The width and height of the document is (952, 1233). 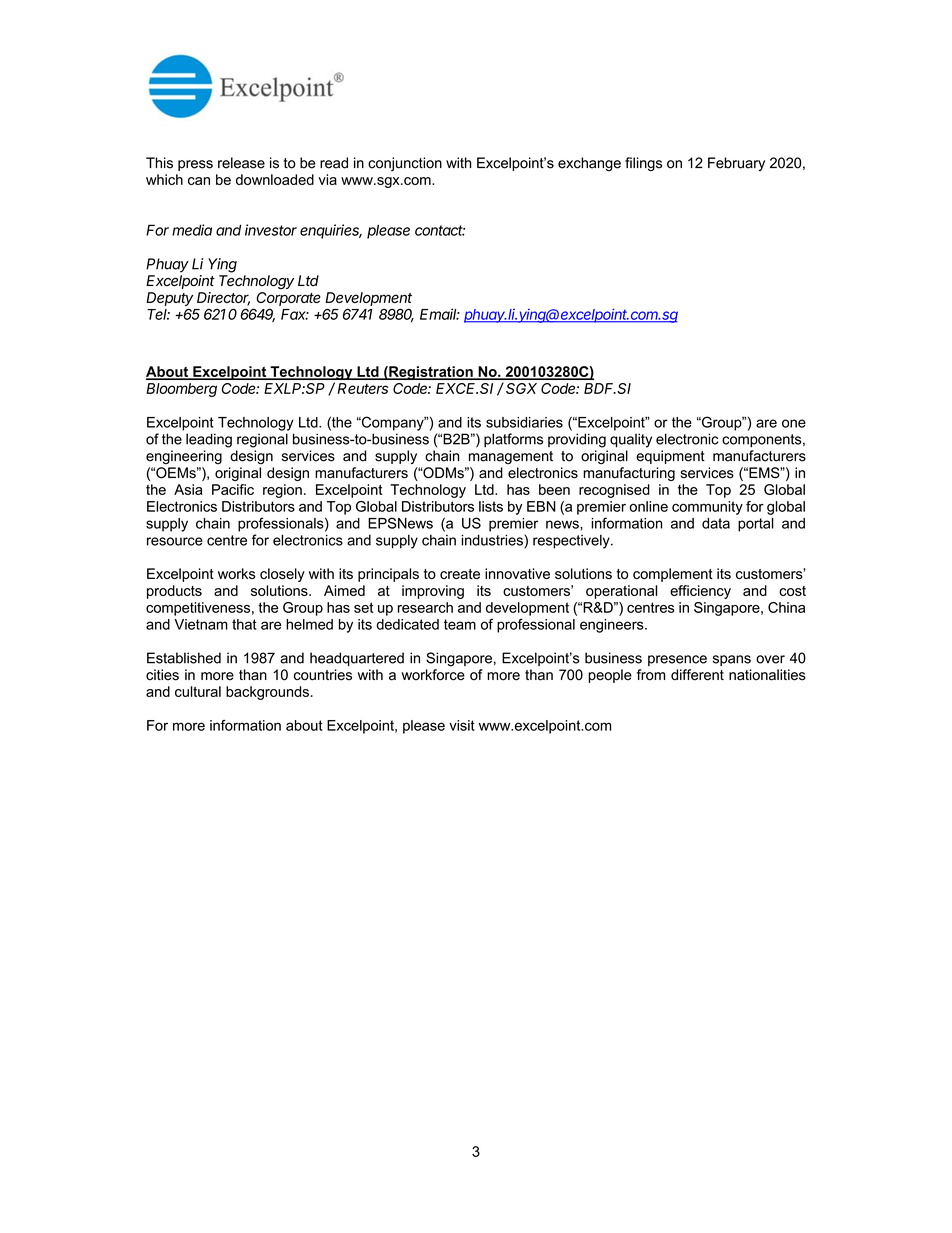 What do you see at coordinates (736, 164) in the document?
I see `February` at bounding box center [736, 164].
